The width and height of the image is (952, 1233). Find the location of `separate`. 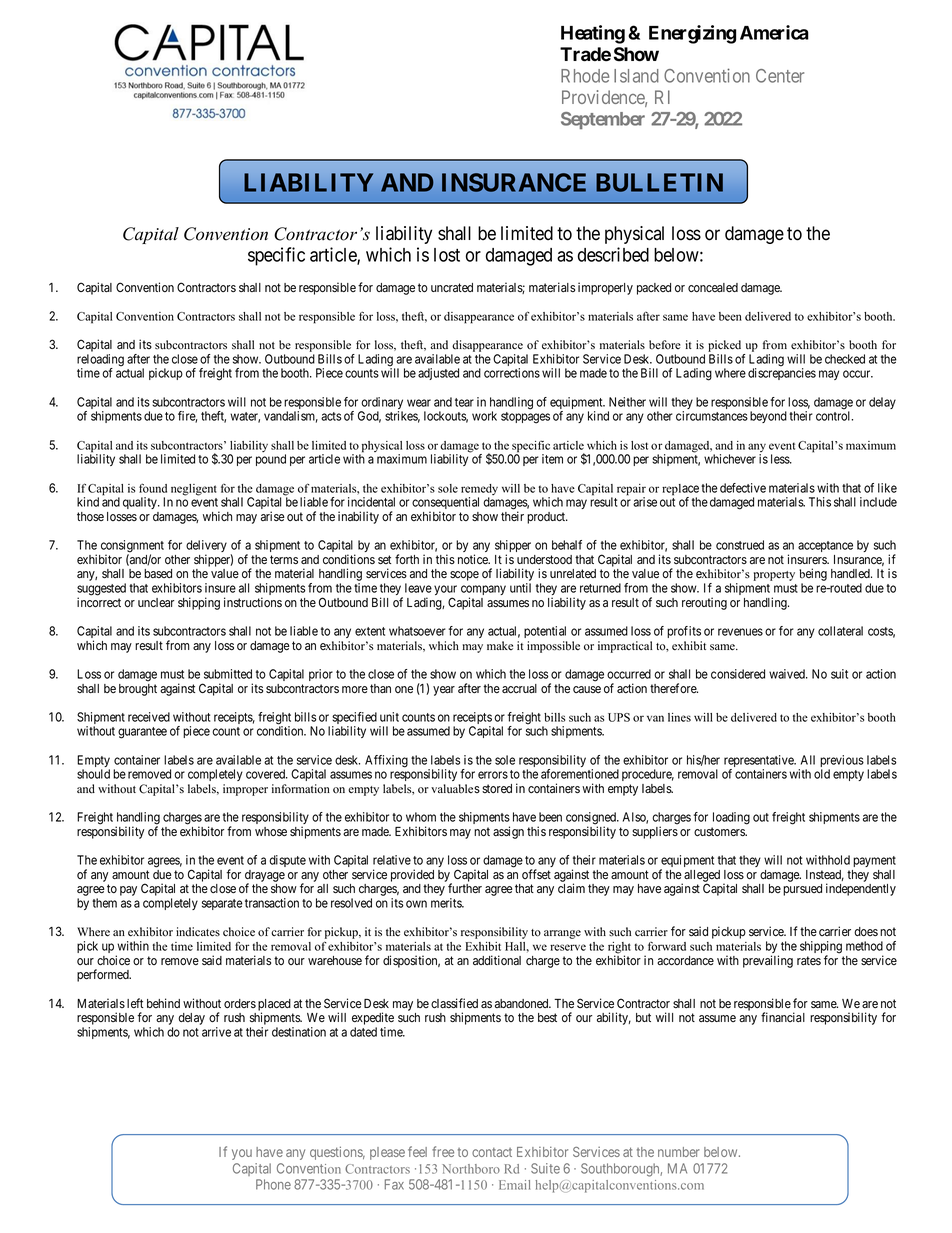

separate is located at coordinates (222, 904).
